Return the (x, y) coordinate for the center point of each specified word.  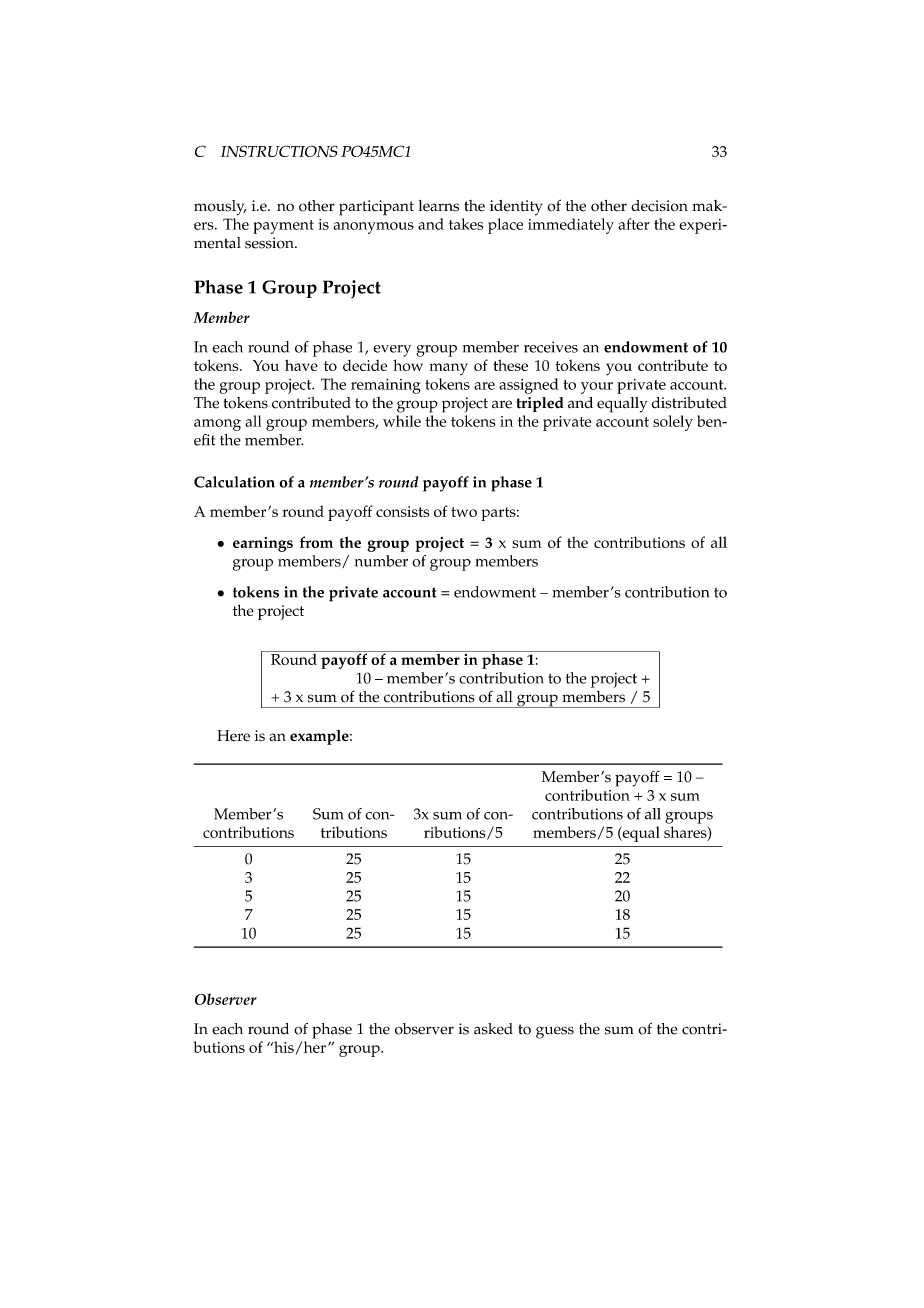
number (381, 561)
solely (673, 423)
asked (493, 1029)
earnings (263, 544)
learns (438, 206)
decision (659, 206)
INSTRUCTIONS (279, 151)
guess (555, 1032)
